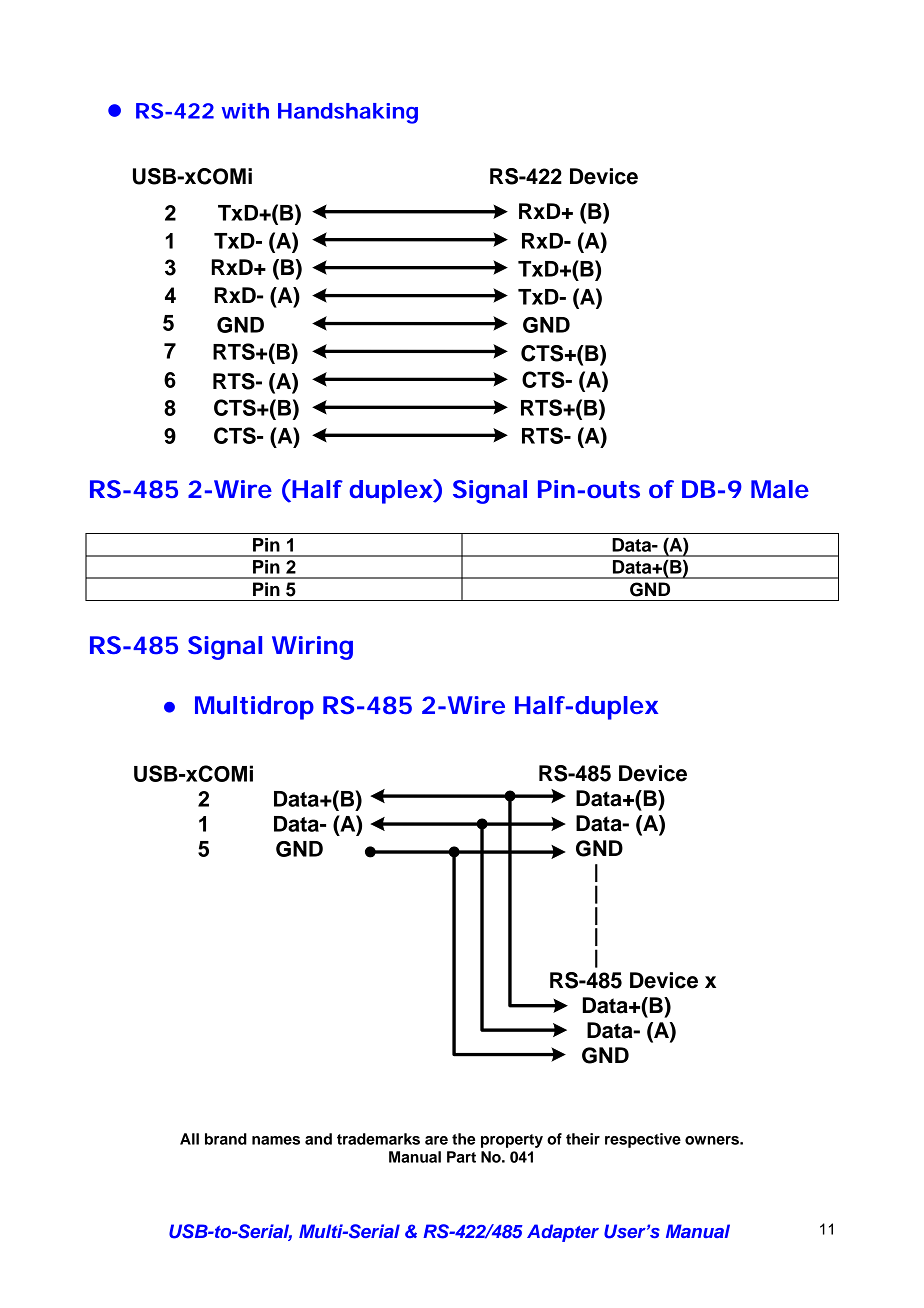 The height and width of the screenshot is (1308, 924). I want to click on respective, so click(643, 1140).
